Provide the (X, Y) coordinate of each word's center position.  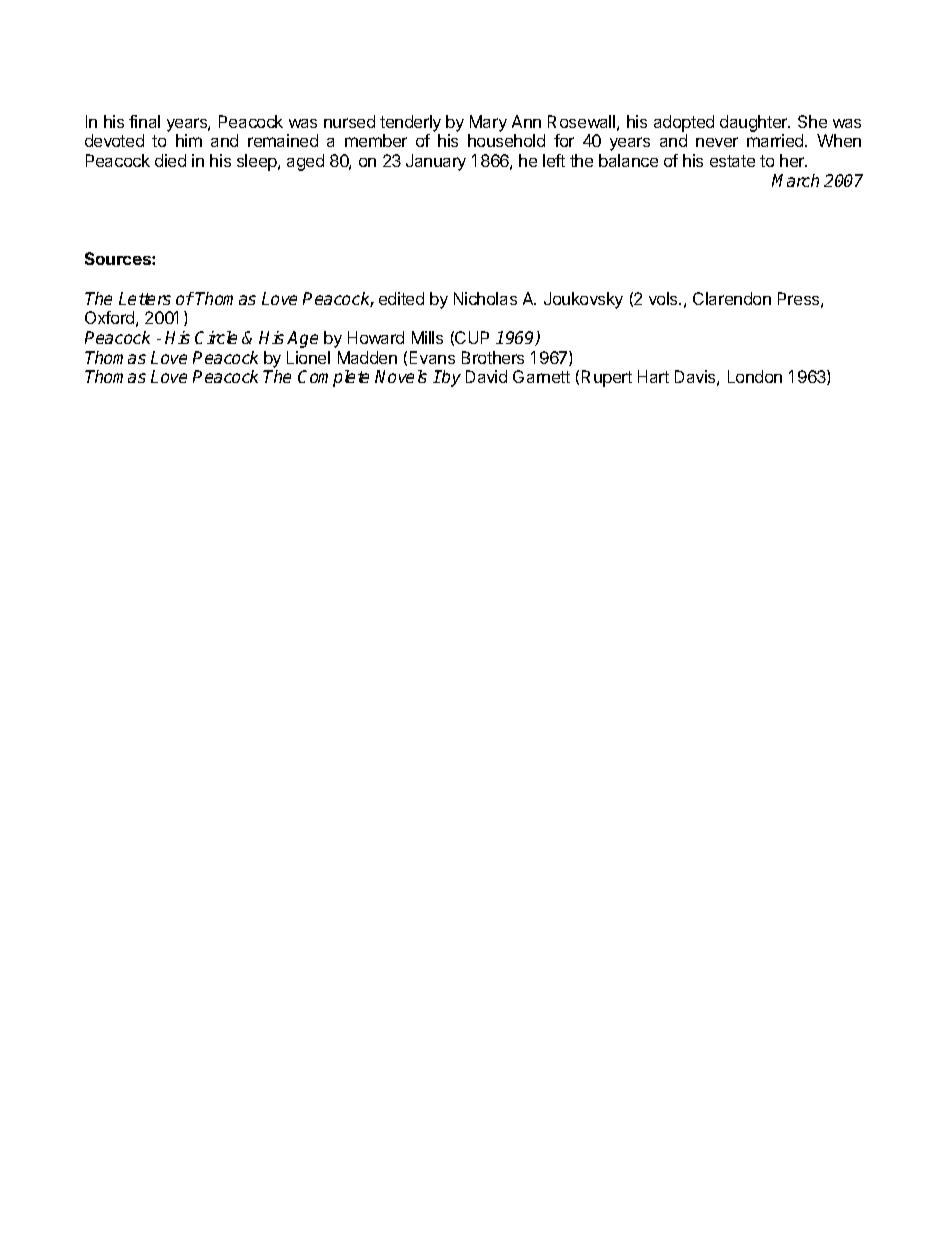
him (189, 140)
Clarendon (732, 298)
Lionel (308, 357)
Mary (488, 123)
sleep (258, 162)
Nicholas (485, 298)
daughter (755, 123)
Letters (145, 298)
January (436, 162)
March (795, 180)
